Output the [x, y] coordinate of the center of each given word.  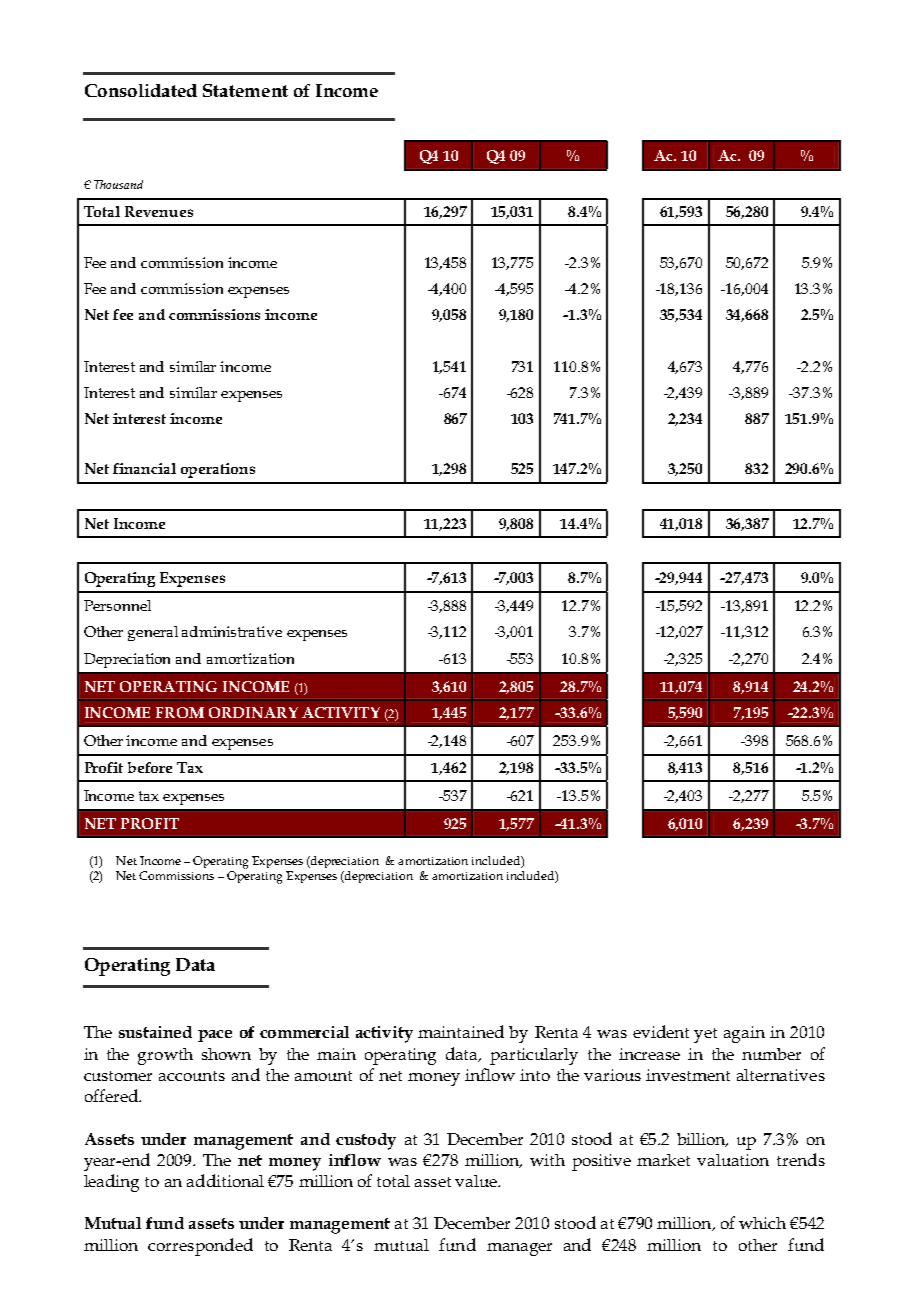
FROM [180, 712]
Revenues [159, 211]
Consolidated [141, 90]
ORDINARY [253, 712]
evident [661, 1031]
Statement [245, 90]
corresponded [200, 1247]
